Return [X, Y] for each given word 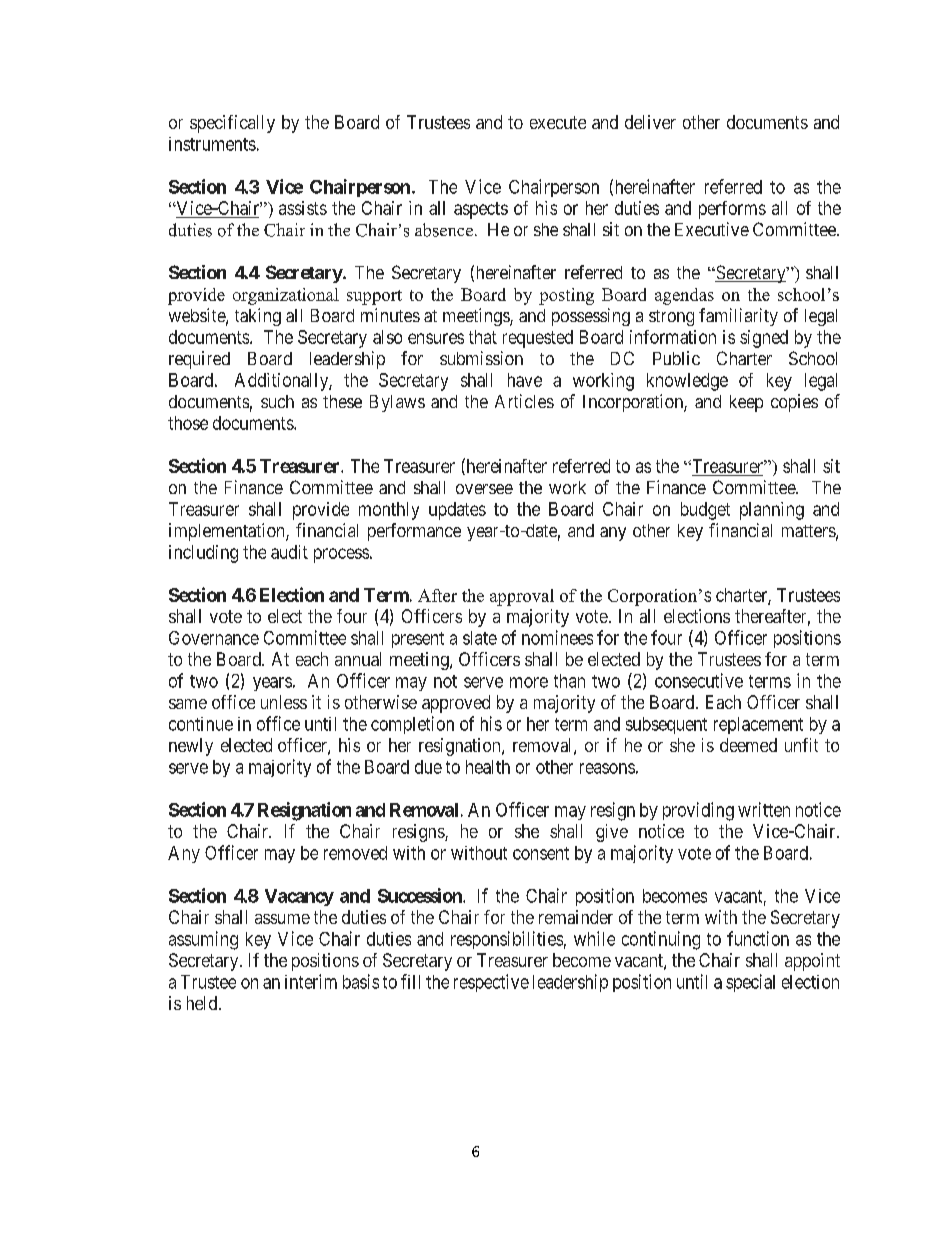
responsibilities [507, 940]
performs [732, 210]
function [758, 938]
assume [282, 919]
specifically [232, 124]
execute [558, 122]
